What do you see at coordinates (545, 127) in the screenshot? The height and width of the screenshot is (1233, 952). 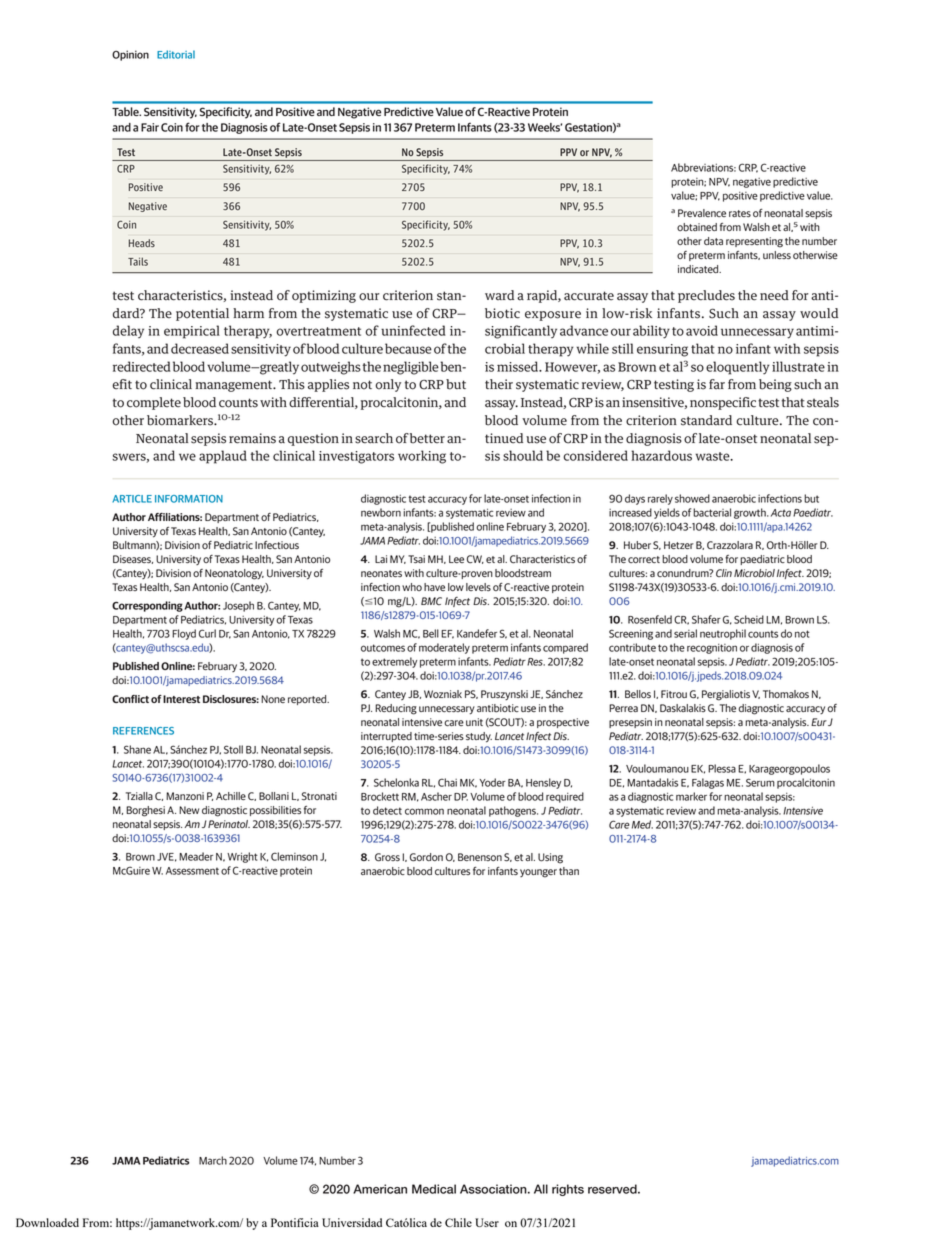 I see `Weeks` at bounding box center [545, 127].
